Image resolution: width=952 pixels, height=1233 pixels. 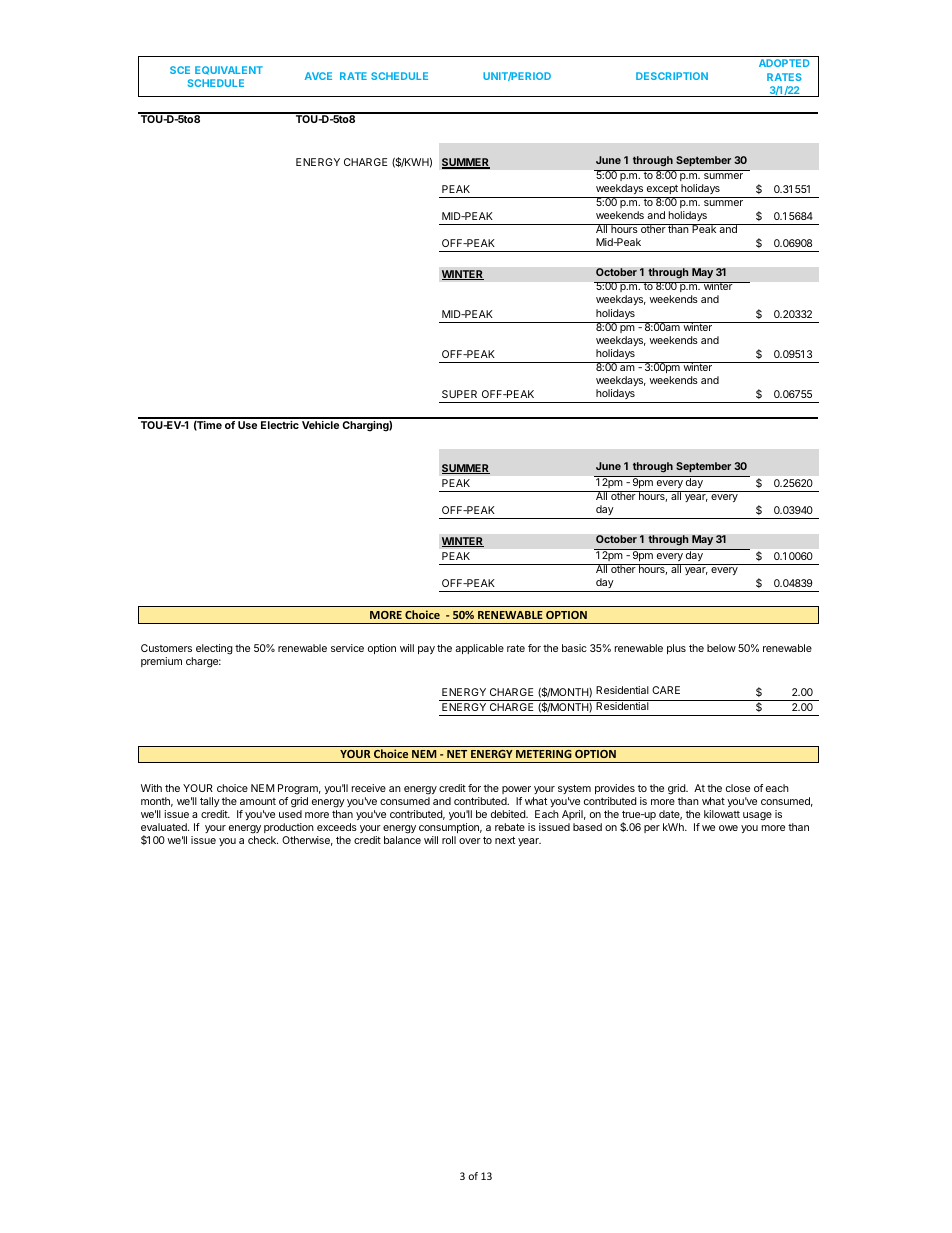 What do you see at coordinates (672, 76) in the document?
I see `DESCRIPTION` at bounding box center [672, 76].
